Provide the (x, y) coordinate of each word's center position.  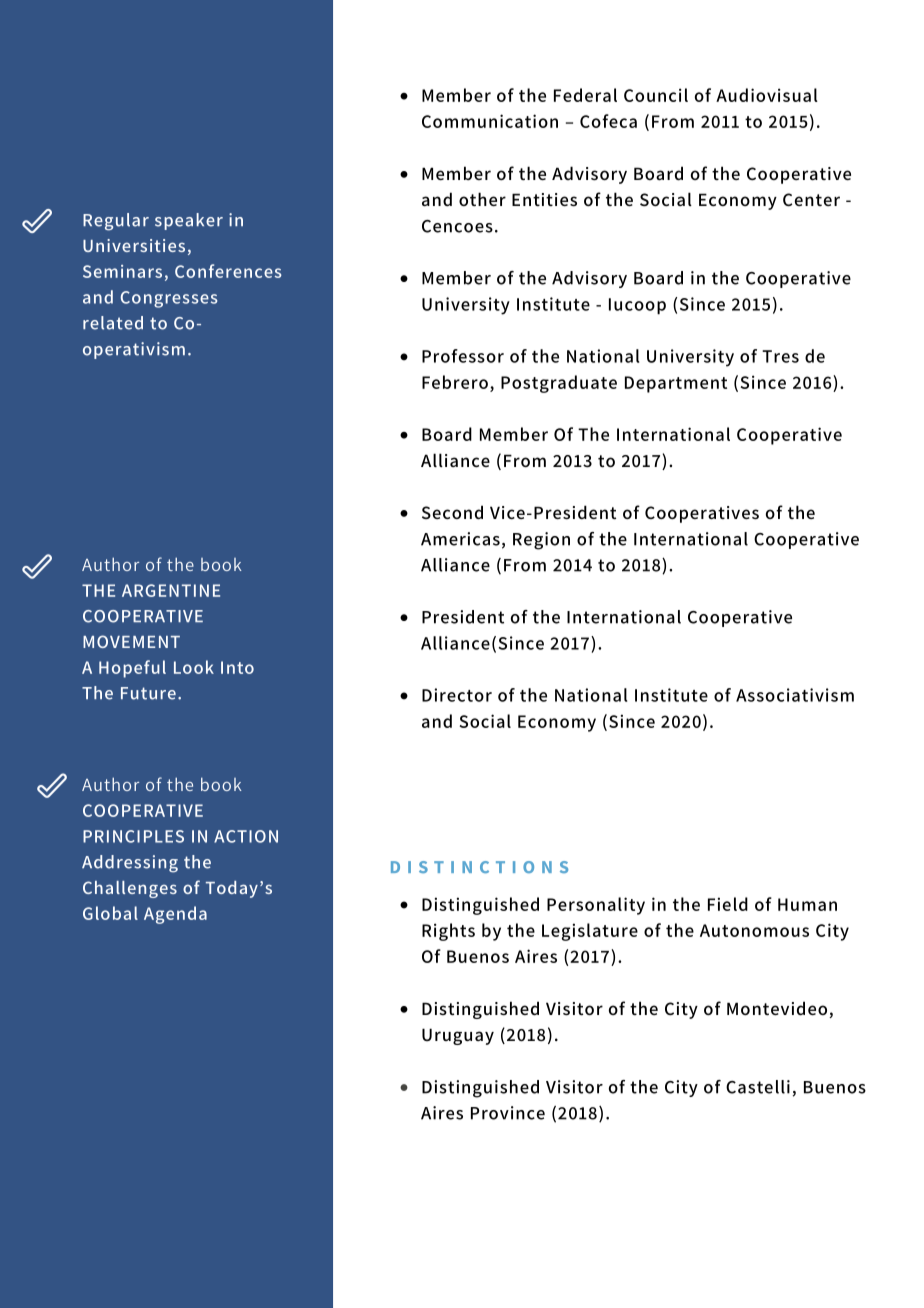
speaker (189, 221)
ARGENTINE (171, 590)
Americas (460, 539)
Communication (490, 121)
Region (541, 541)
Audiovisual (767, 95)
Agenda (175, 915)
